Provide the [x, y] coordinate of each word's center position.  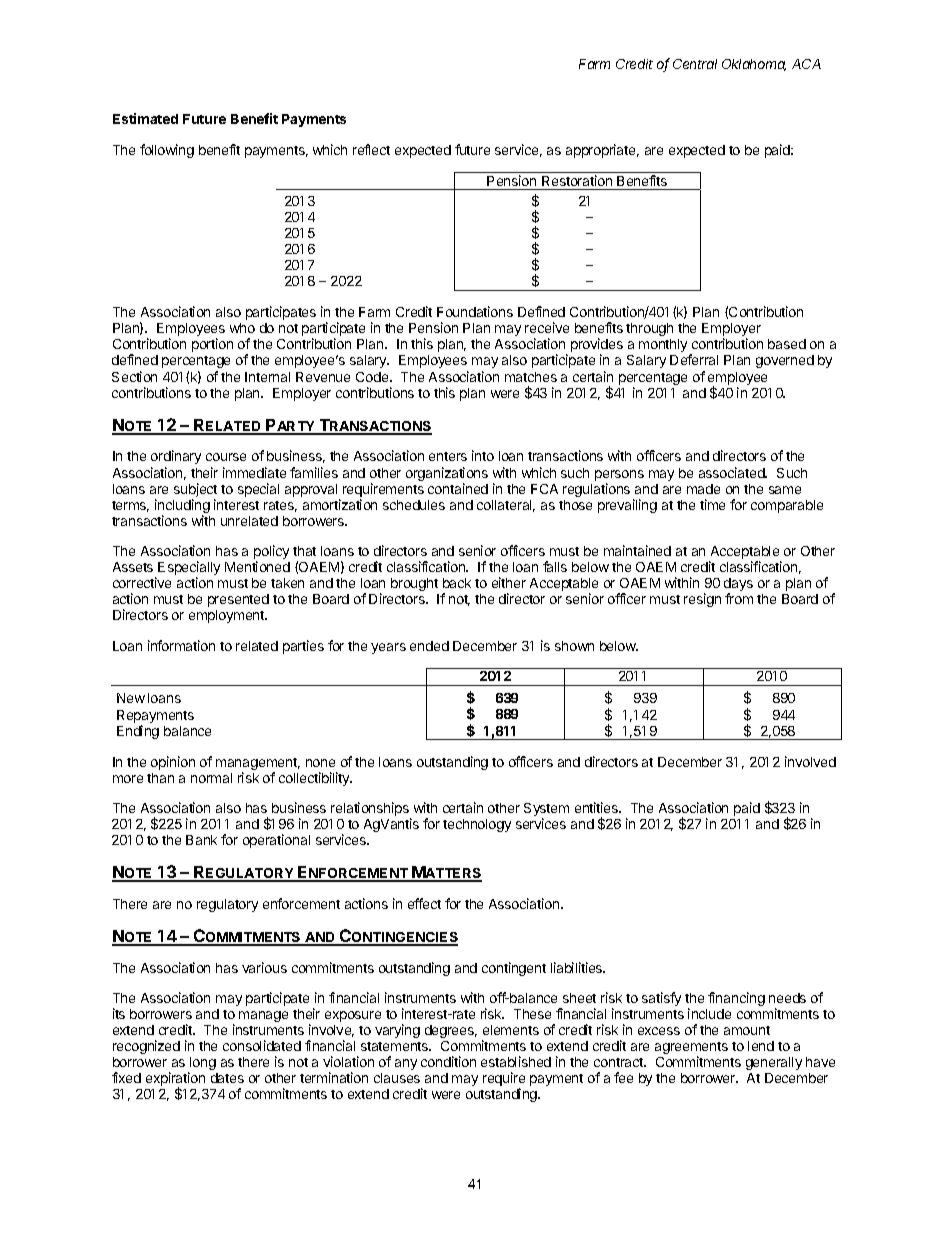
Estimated [145, 118]
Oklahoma [754, 65]
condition [448, 1061]
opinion [173, 763]
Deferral [694, 359]
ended [429, 646]
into [483, 455]
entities [598, 807]
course [226, 457]
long [202, 1065]
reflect [371, 149]
